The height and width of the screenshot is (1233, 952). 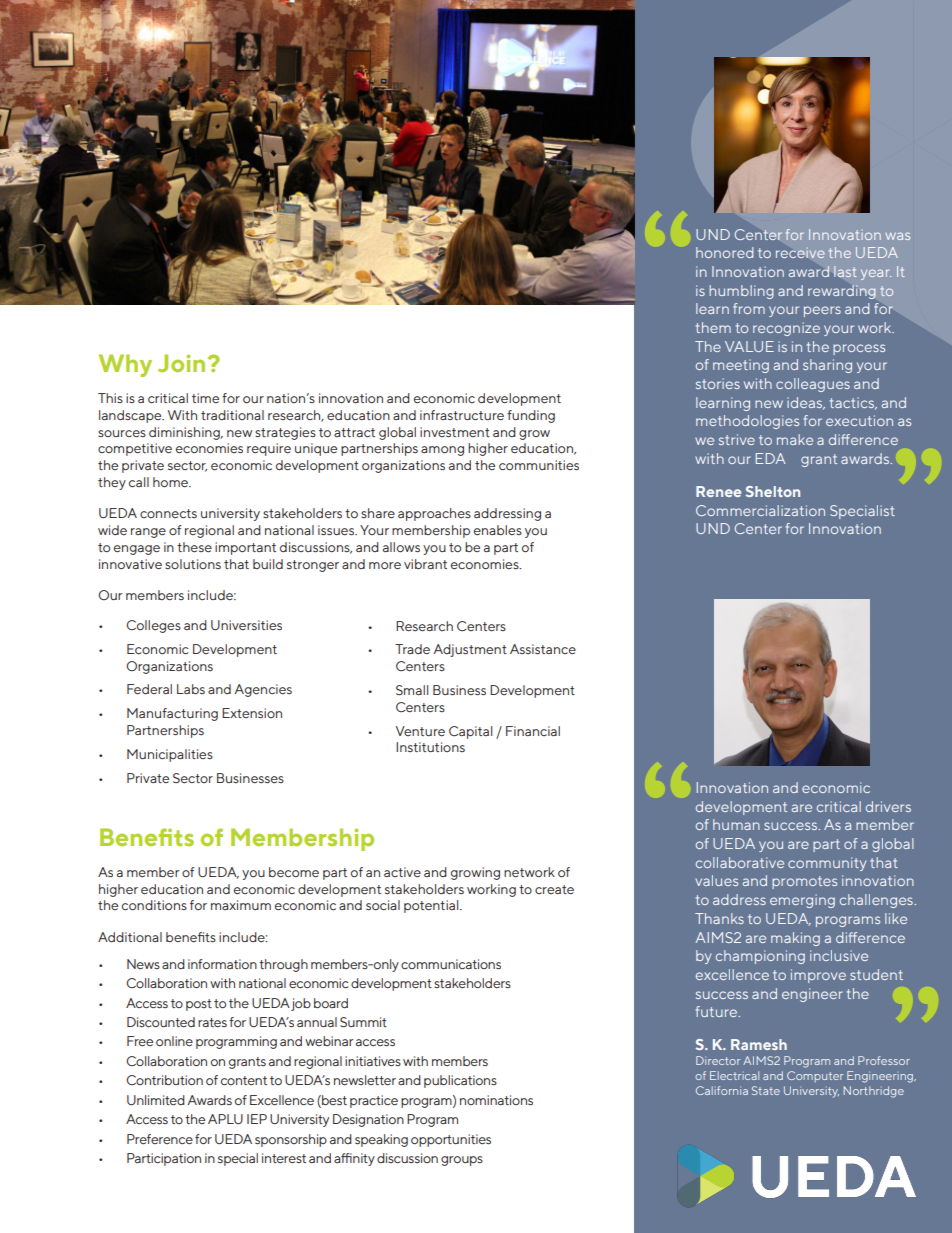 I want to click on improve, so click(x=818, y=976).
